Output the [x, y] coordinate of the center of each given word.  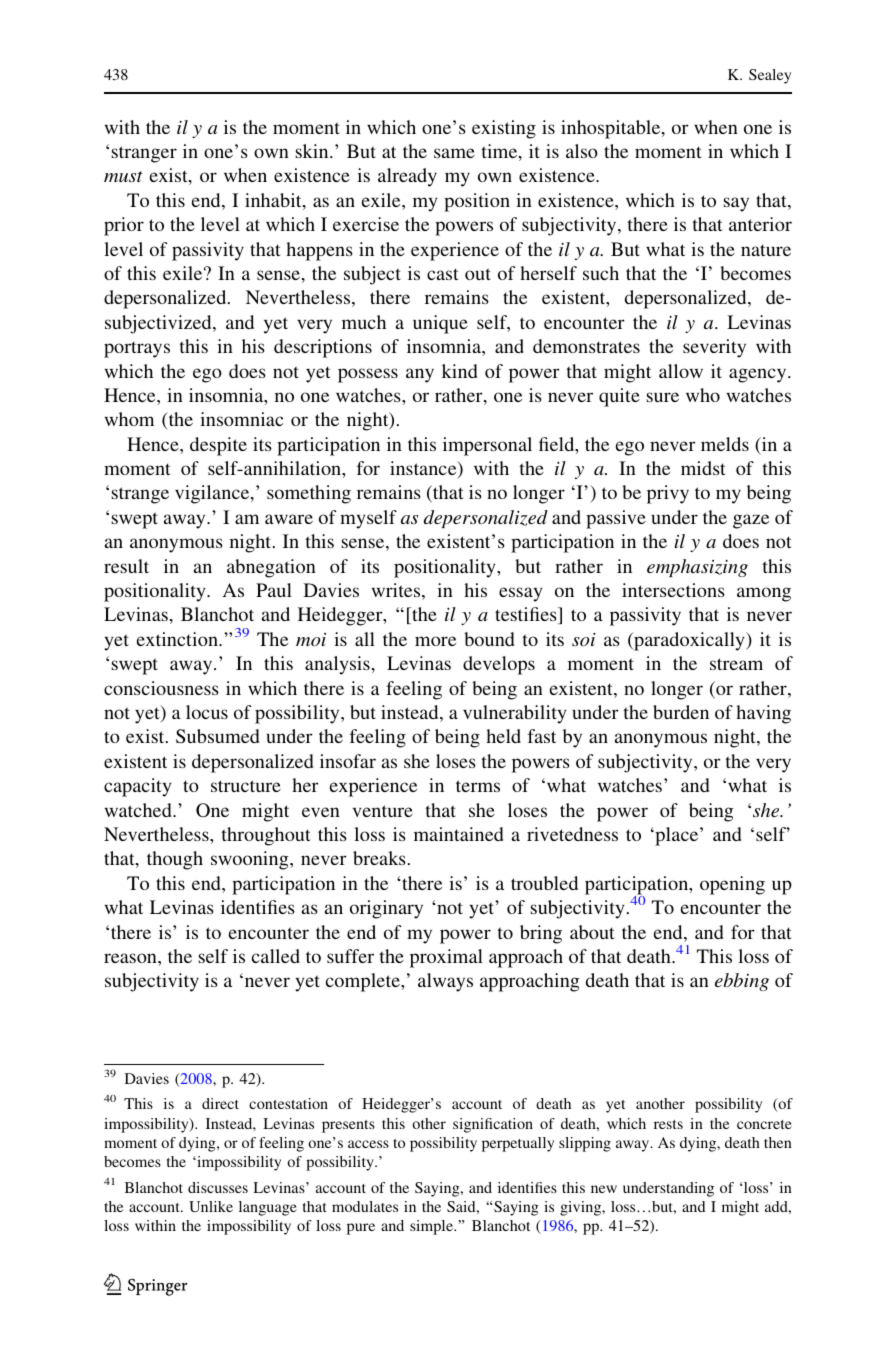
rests [668, 1124]
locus [207, 712]
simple [432, 1227]
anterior [760, 224]
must [123, 176]
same [454, 153]
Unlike [211, 1206]
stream [736, 664]
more [435, 641]
